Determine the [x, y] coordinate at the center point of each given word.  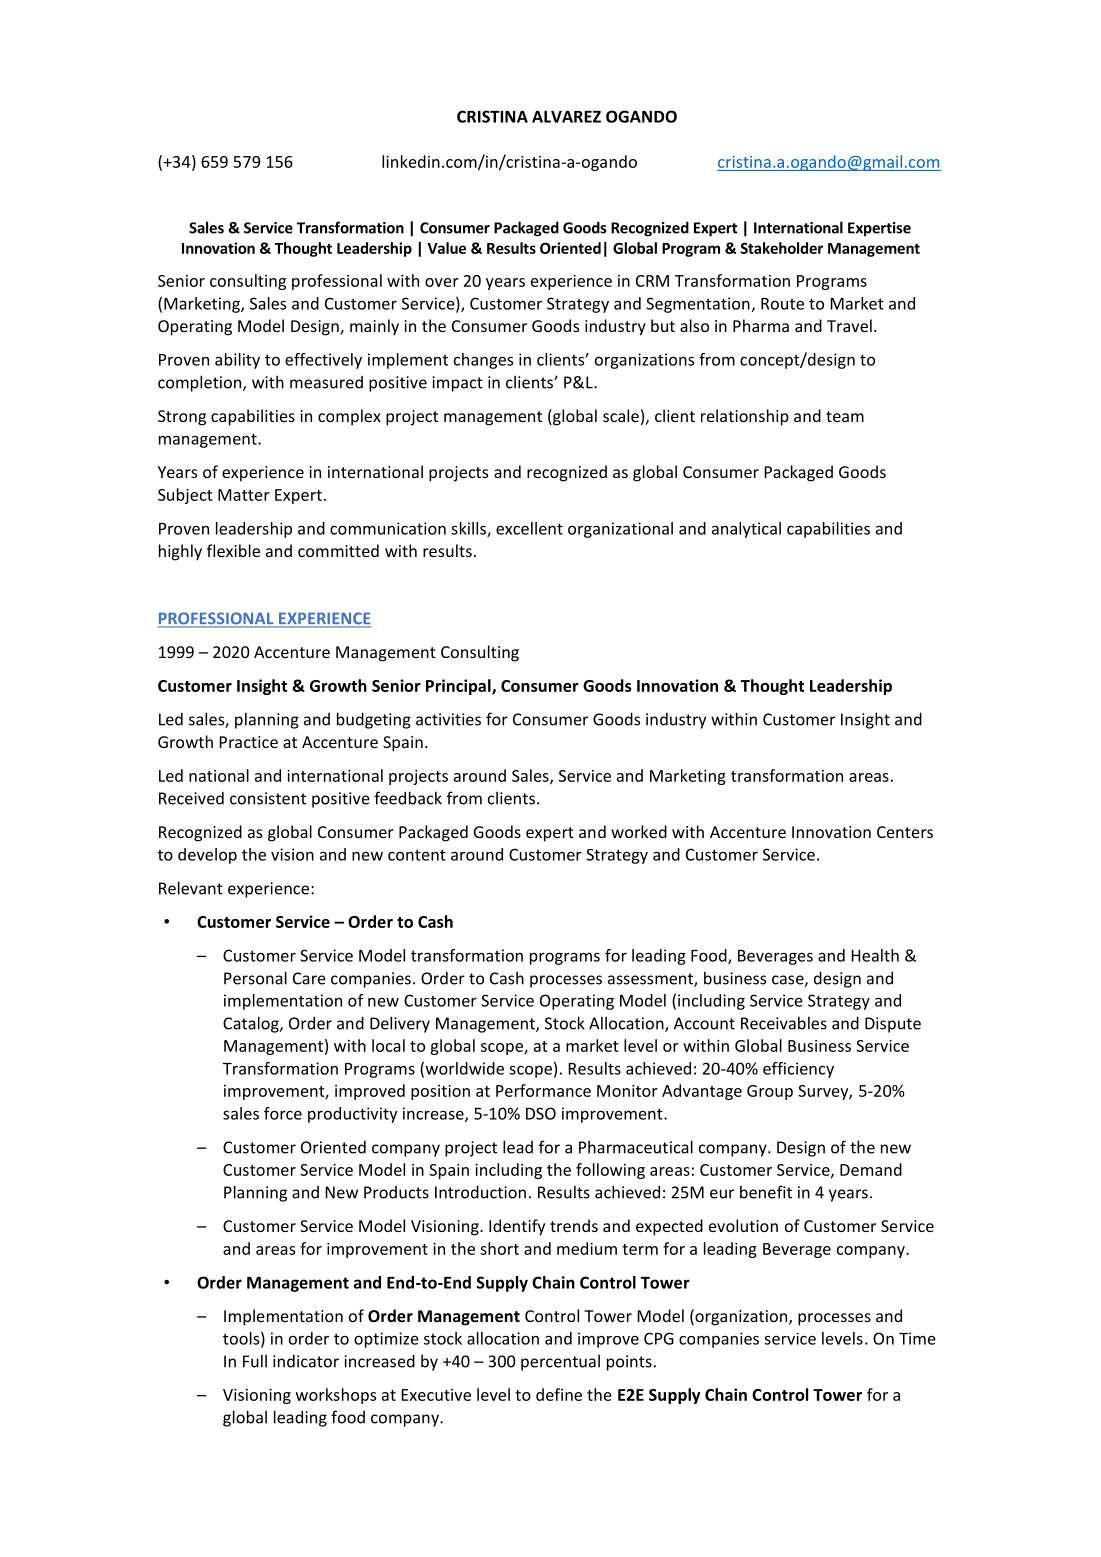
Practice [248, 742]
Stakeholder [781, 248]
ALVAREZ [566, 117]
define [559, 1394]
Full [255, 1361]
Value [446, 248]
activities [448, 719]
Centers [905, 832]
